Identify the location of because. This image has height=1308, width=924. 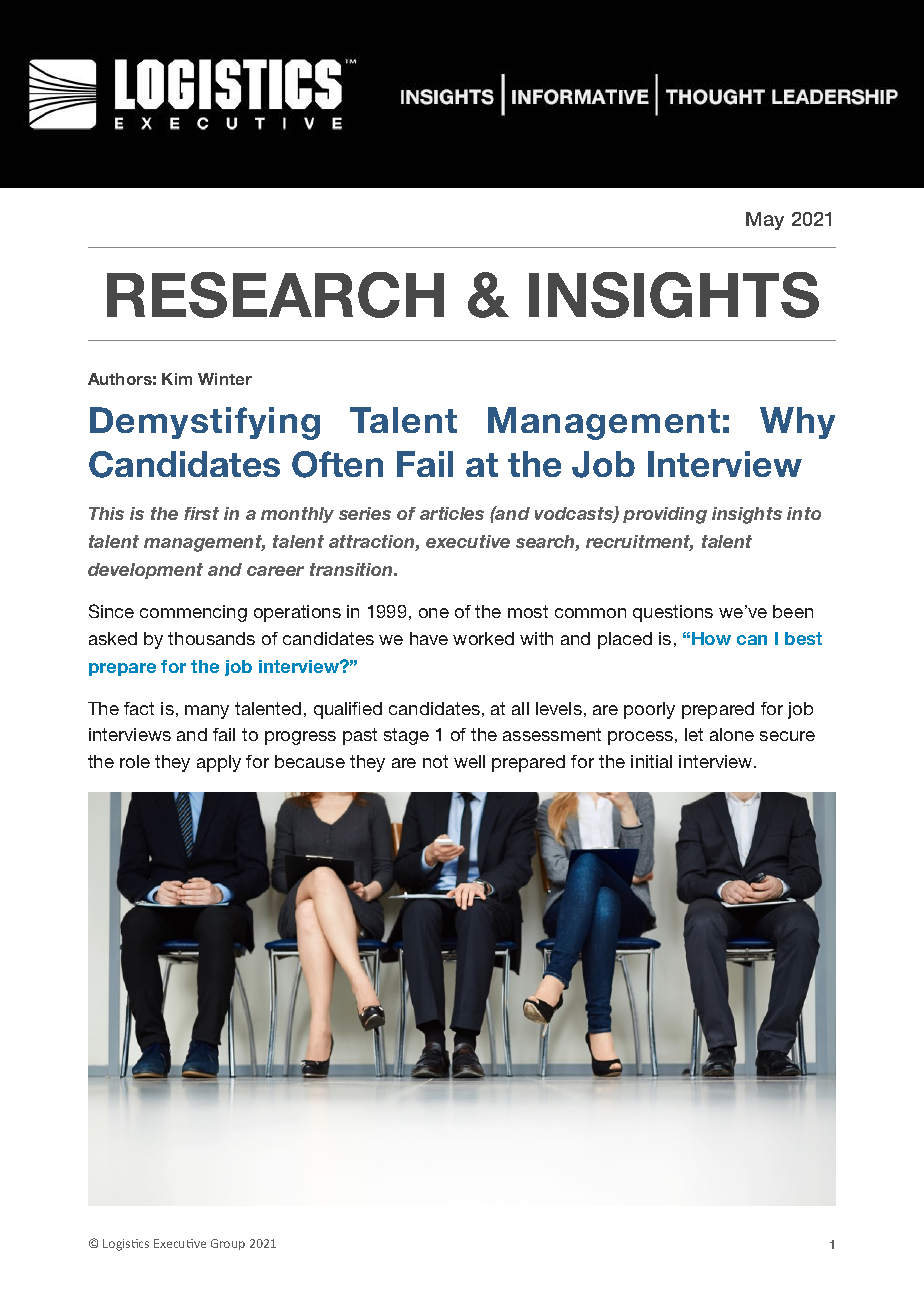
(310, 761).
